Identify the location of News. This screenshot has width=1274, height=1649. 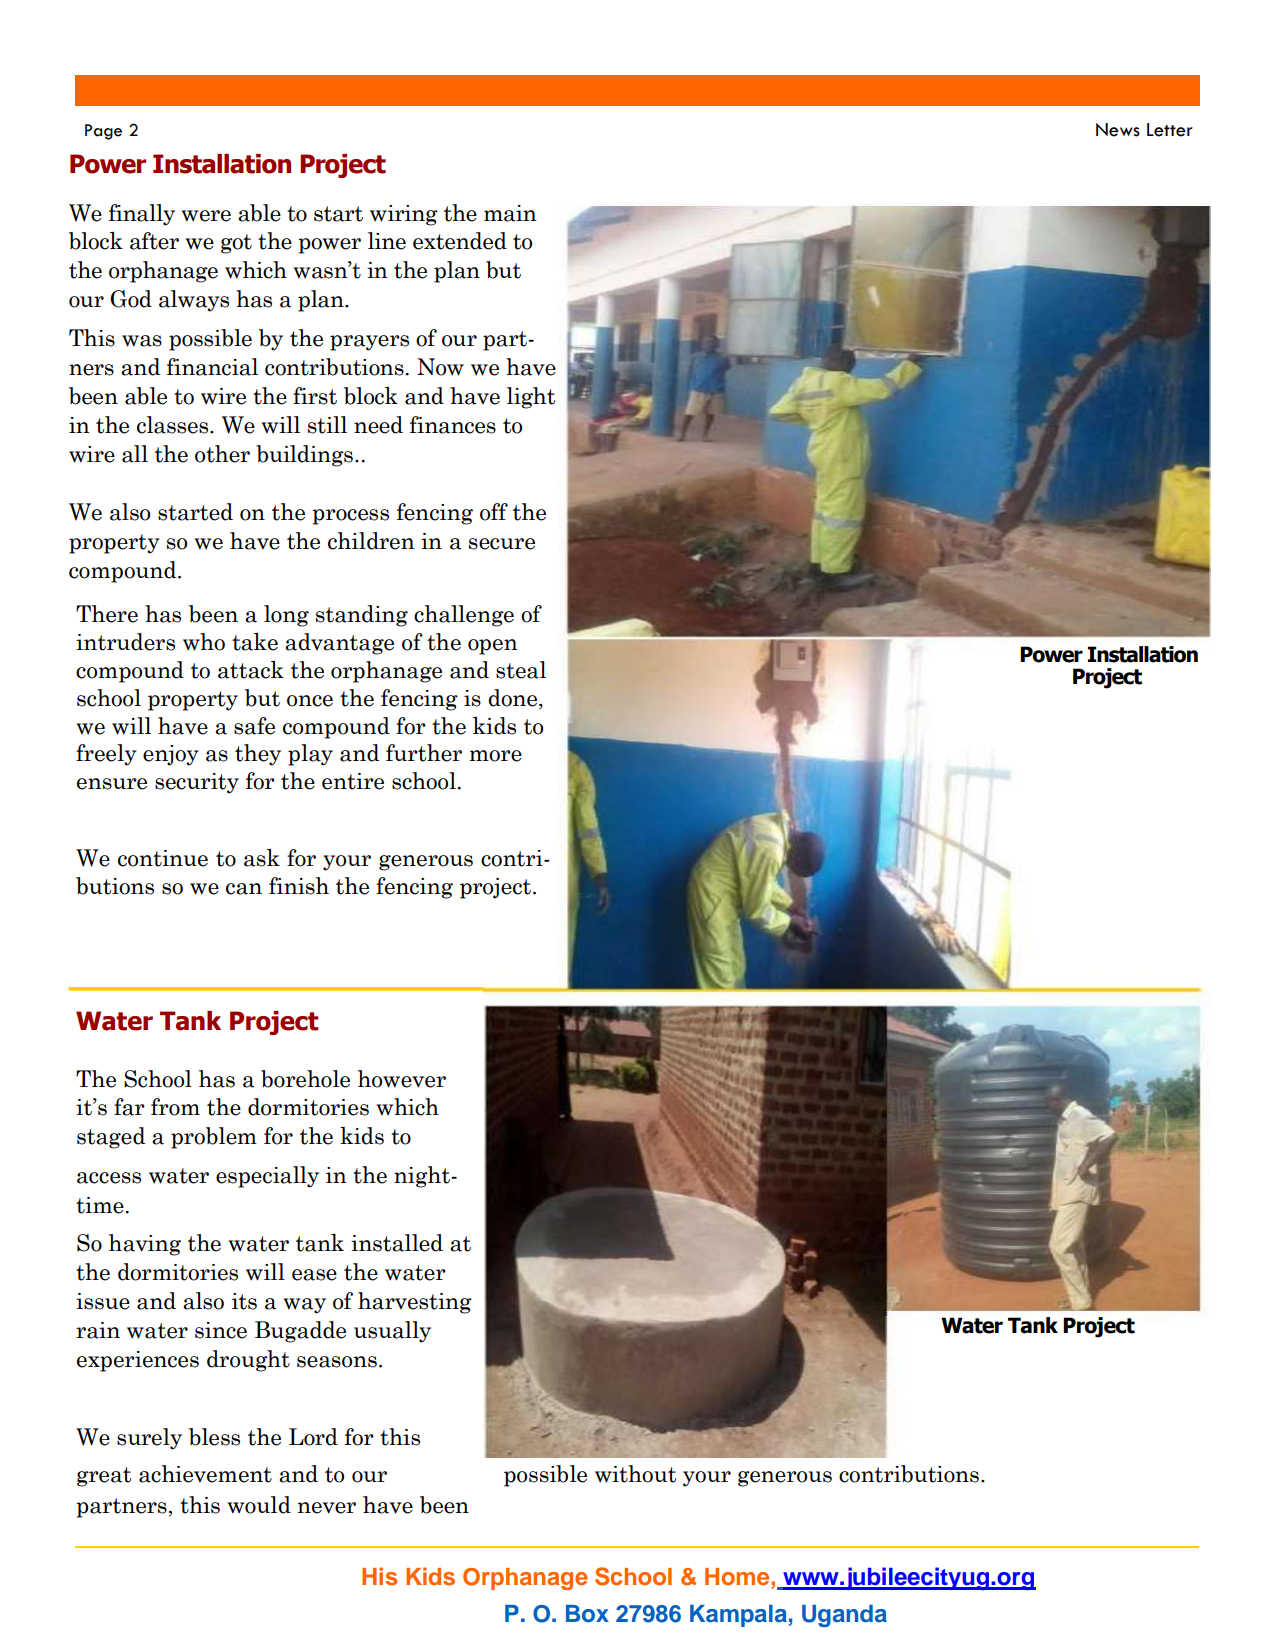
(1118, 130).
